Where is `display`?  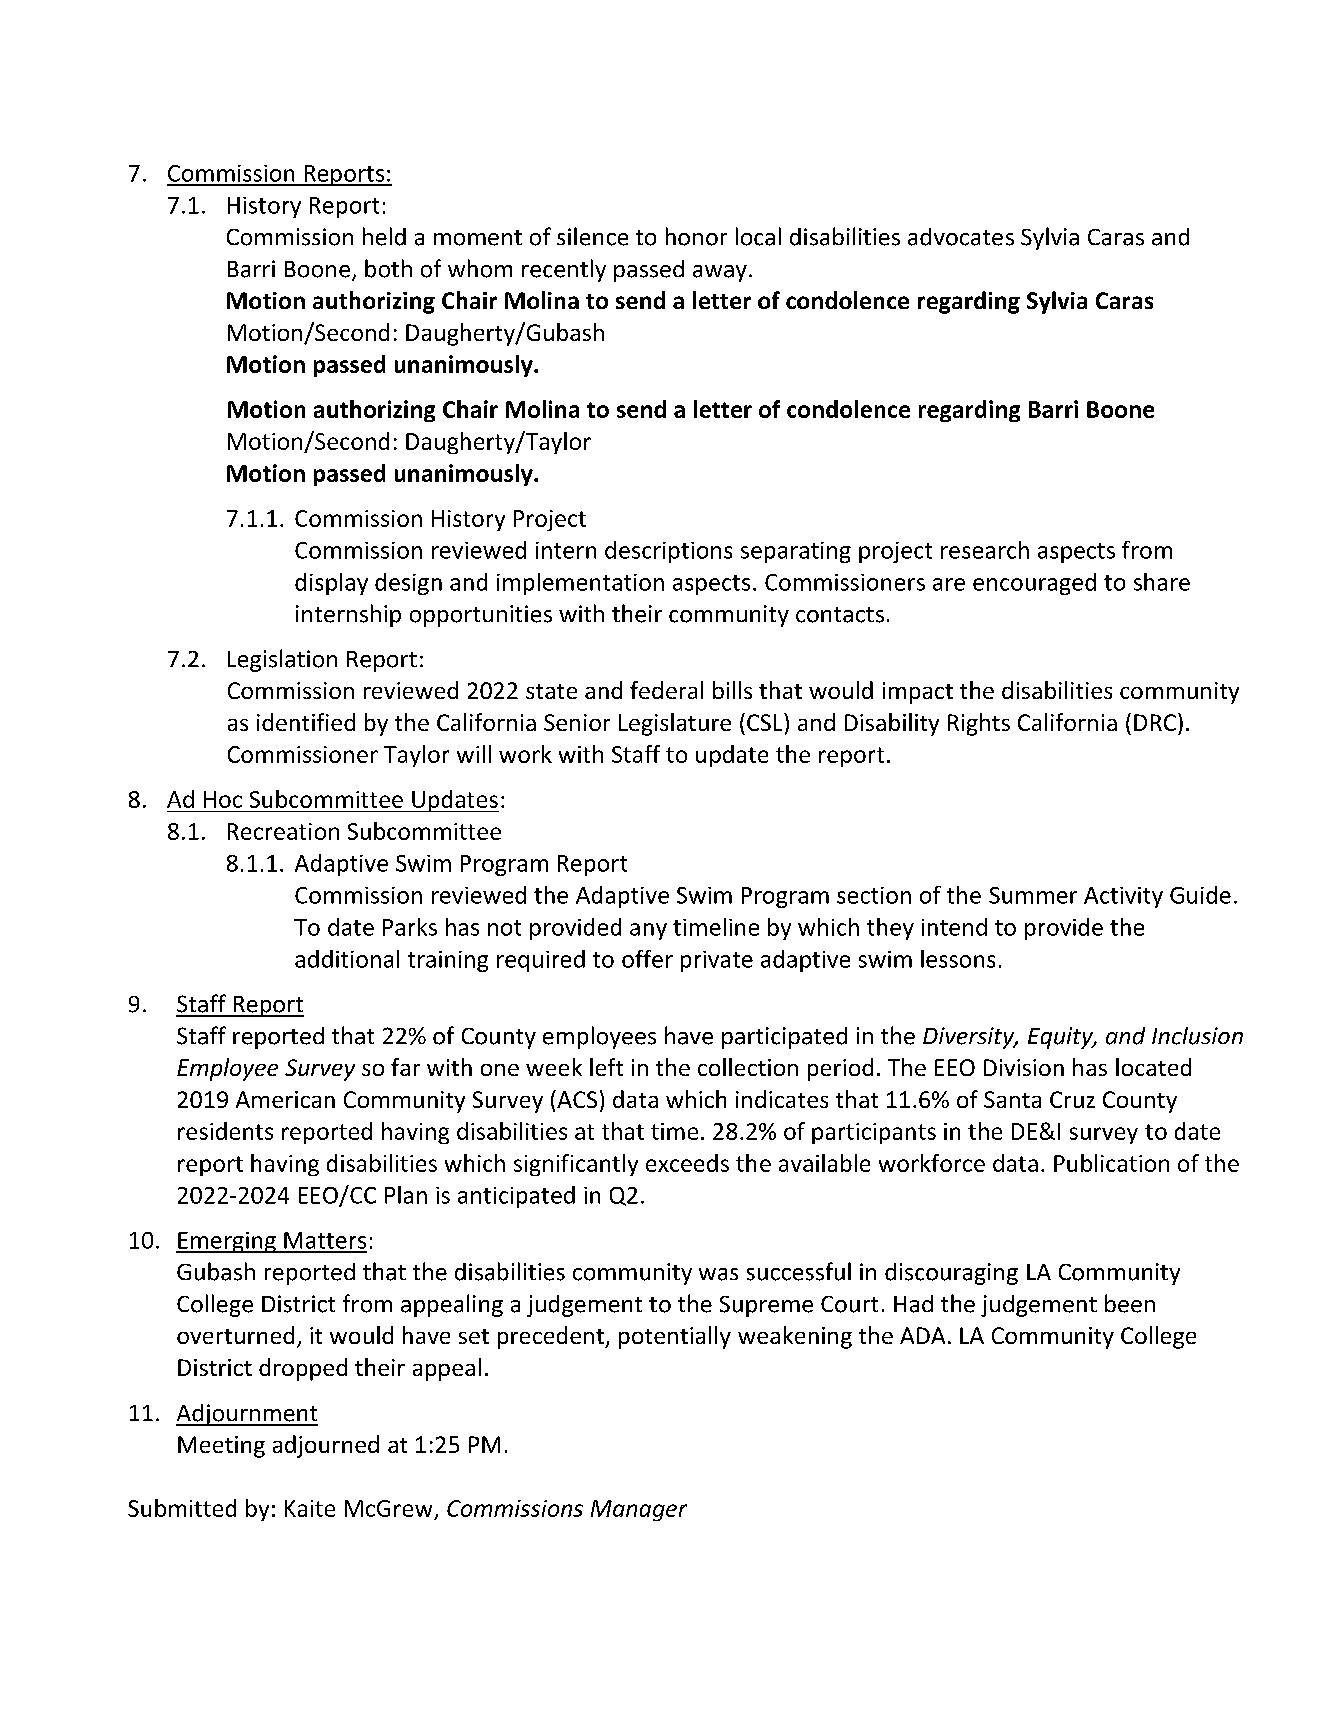
display is located at coordinates (331, 584).
